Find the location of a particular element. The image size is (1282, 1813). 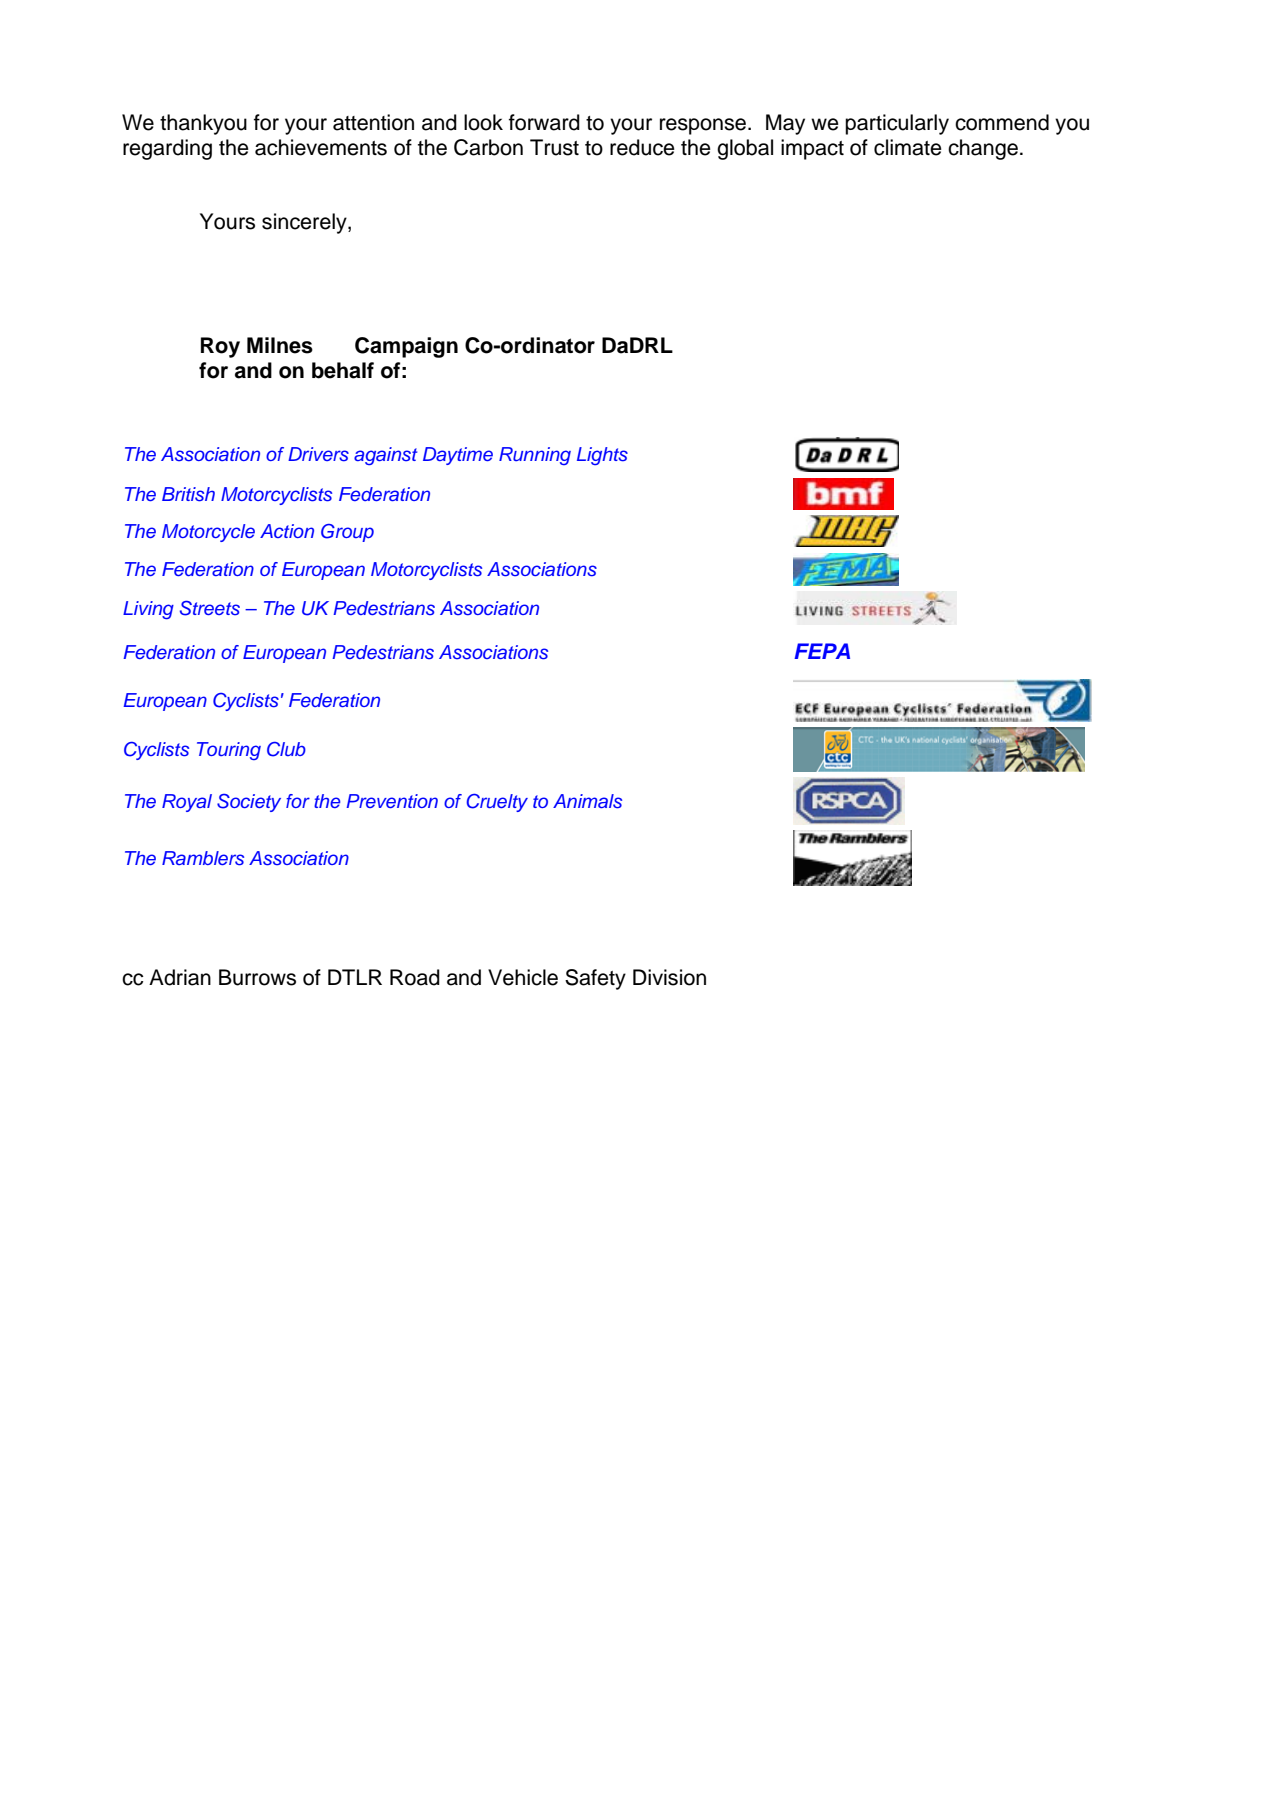

particularly is located at coordinates (897, 124).
